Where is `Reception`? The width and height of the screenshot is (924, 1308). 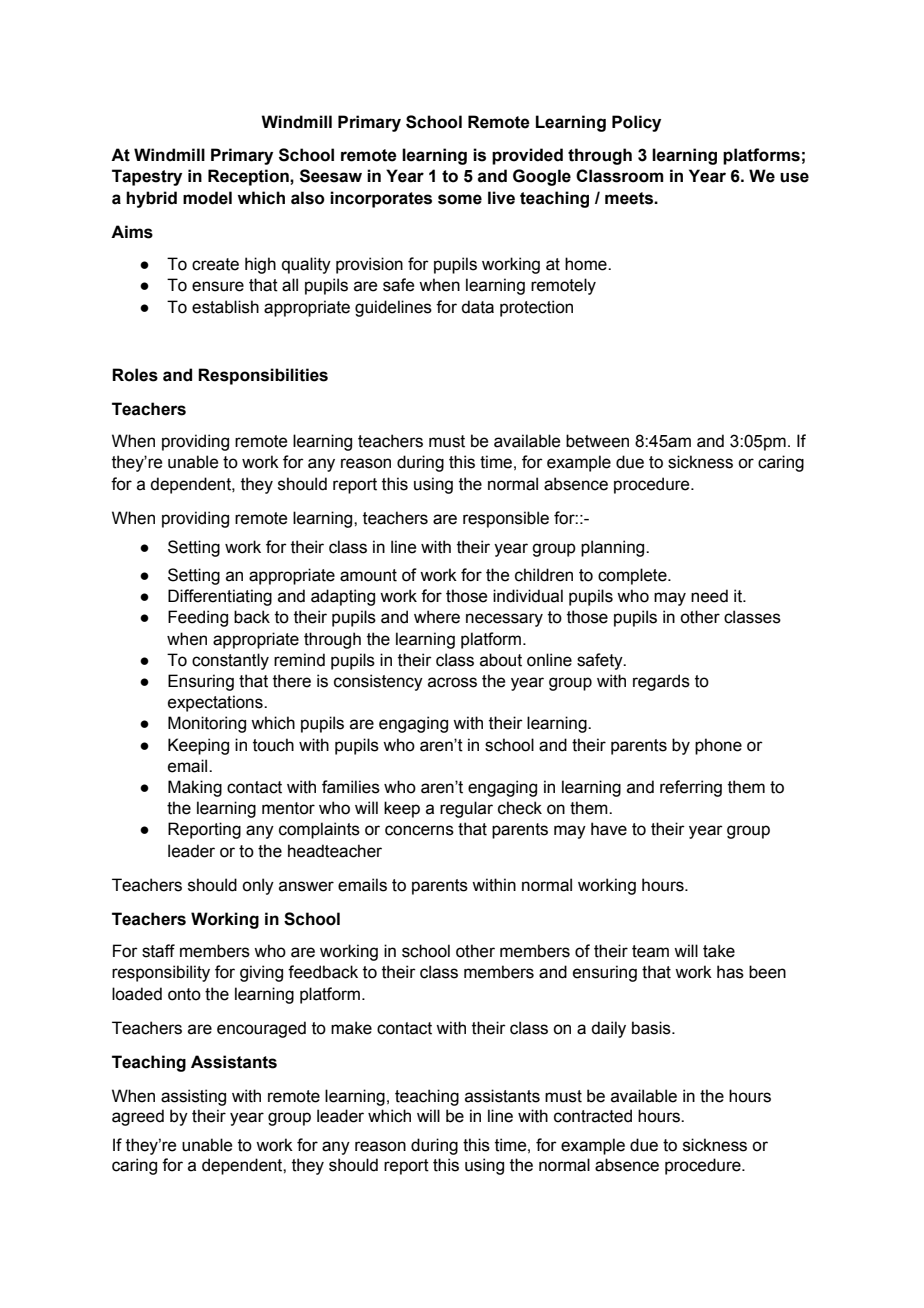
Reception is located at coordinates (249, 177).
